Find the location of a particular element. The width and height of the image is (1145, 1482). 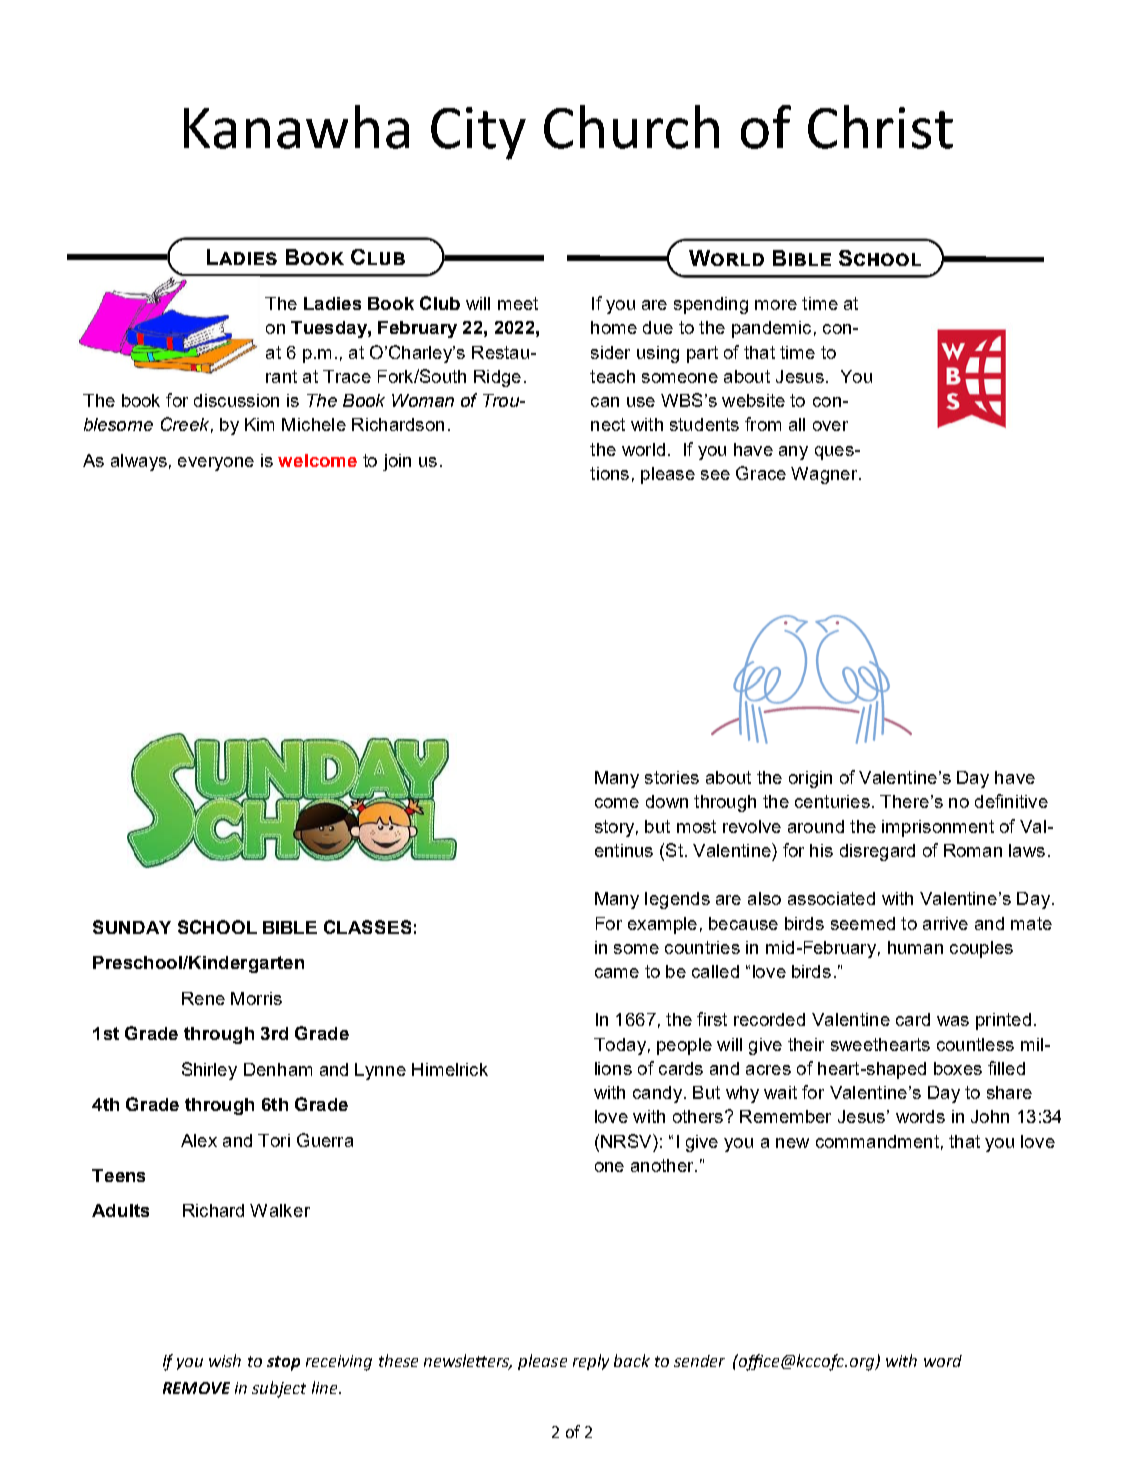

wish is located at coordinates (225, 1360).
